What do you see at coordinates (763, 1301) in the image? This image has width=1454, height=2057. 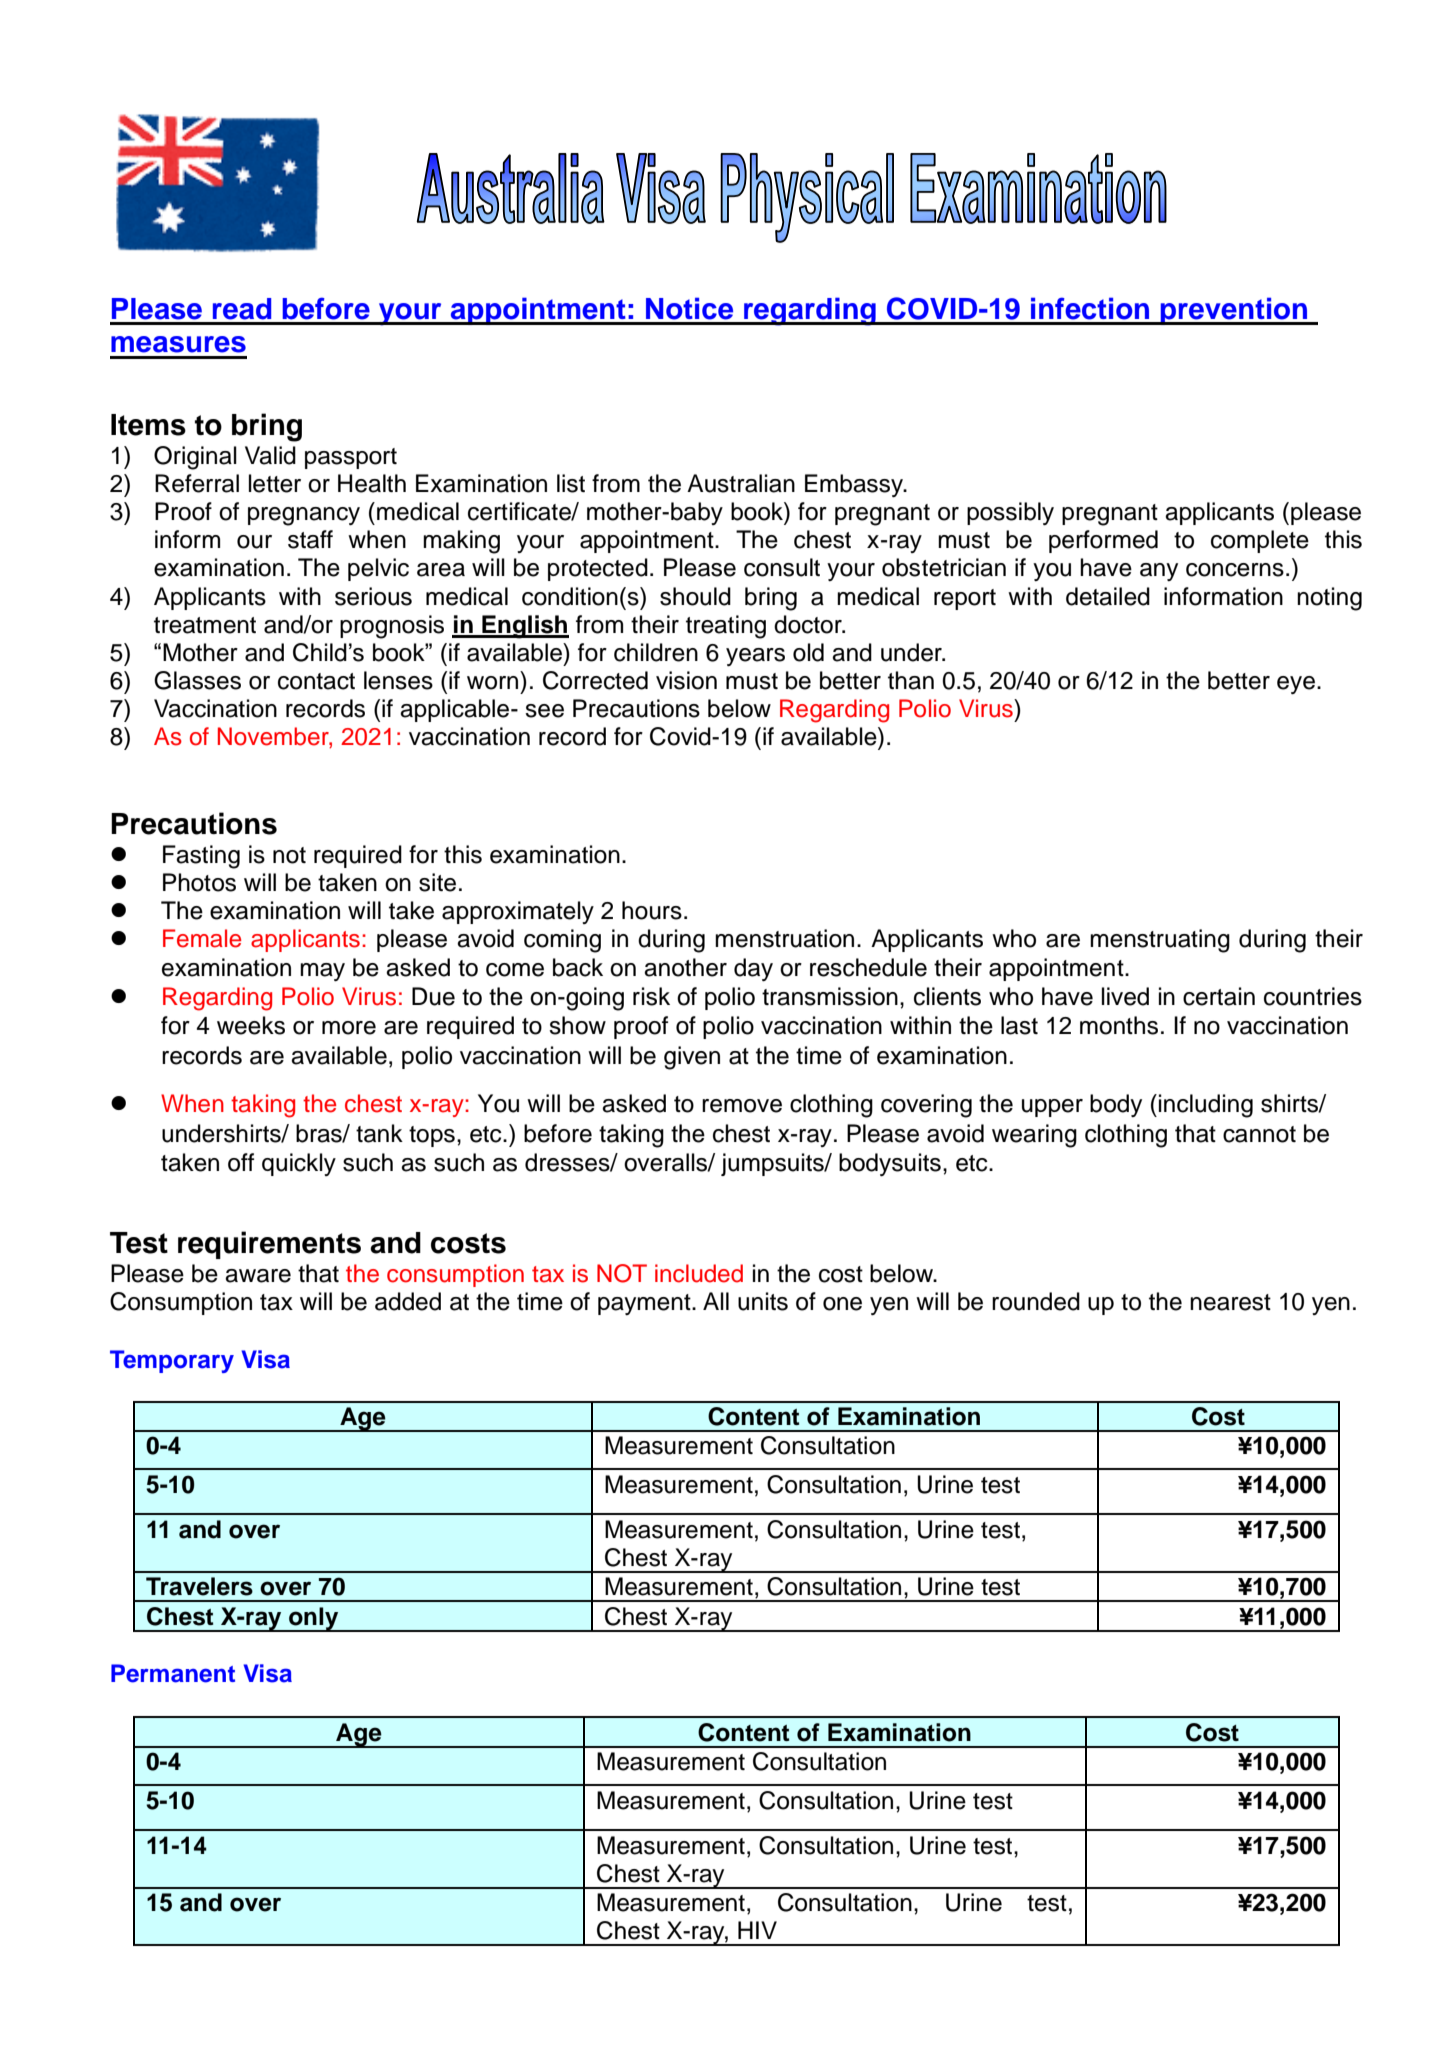 I see `units` at bounding box center [763, 1301].
